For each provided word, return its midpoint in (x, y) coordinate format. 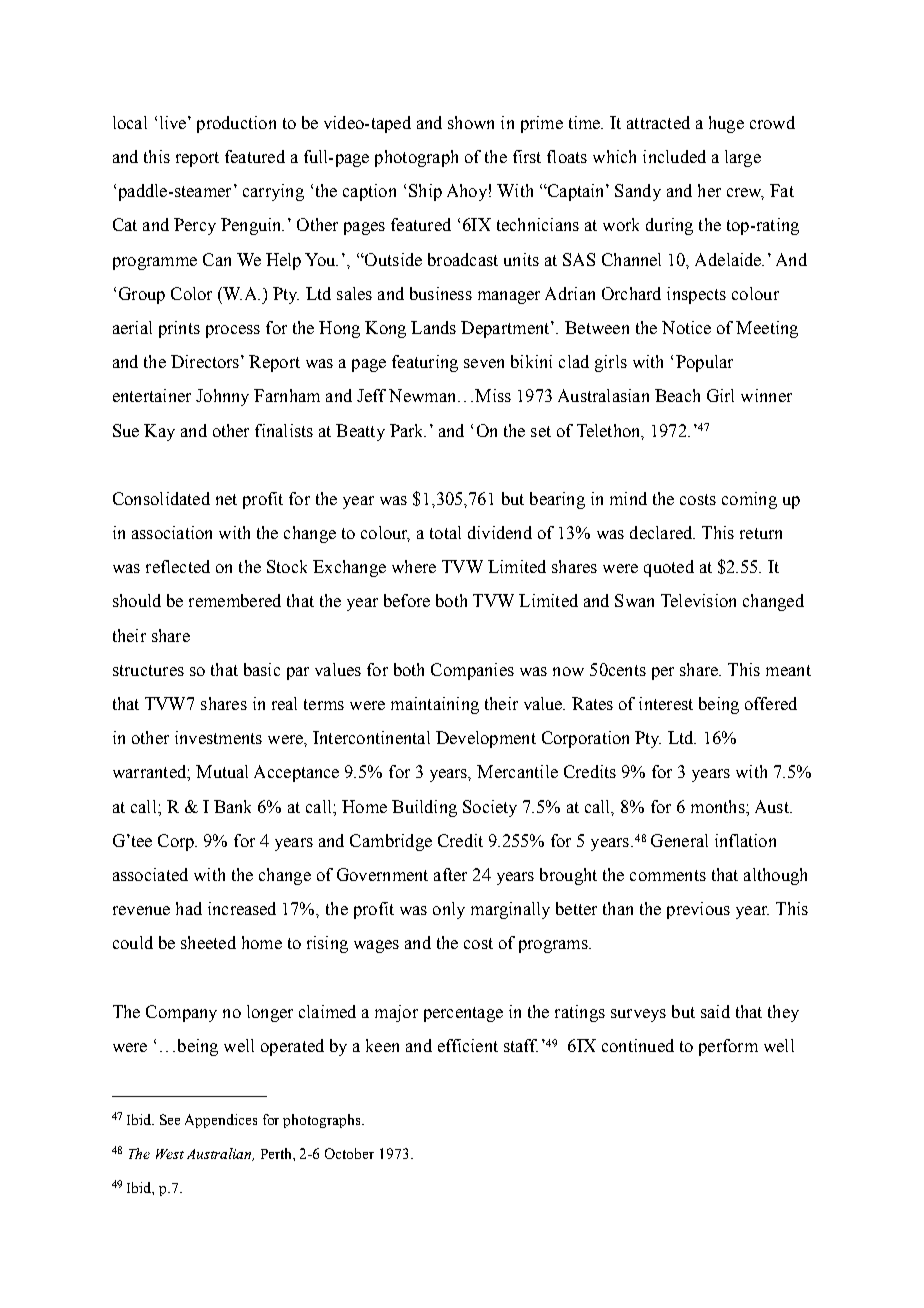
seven (484, 363)
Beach (677, 395)
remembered (235, 600)
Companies (472, 671)
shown (471, 122)
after (450, 874)
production (236, 124)
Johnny (222, 397)
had (189, 908)
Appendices (221, 1121)
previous (698, 910)
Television (698, 600)
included (674, 156)
